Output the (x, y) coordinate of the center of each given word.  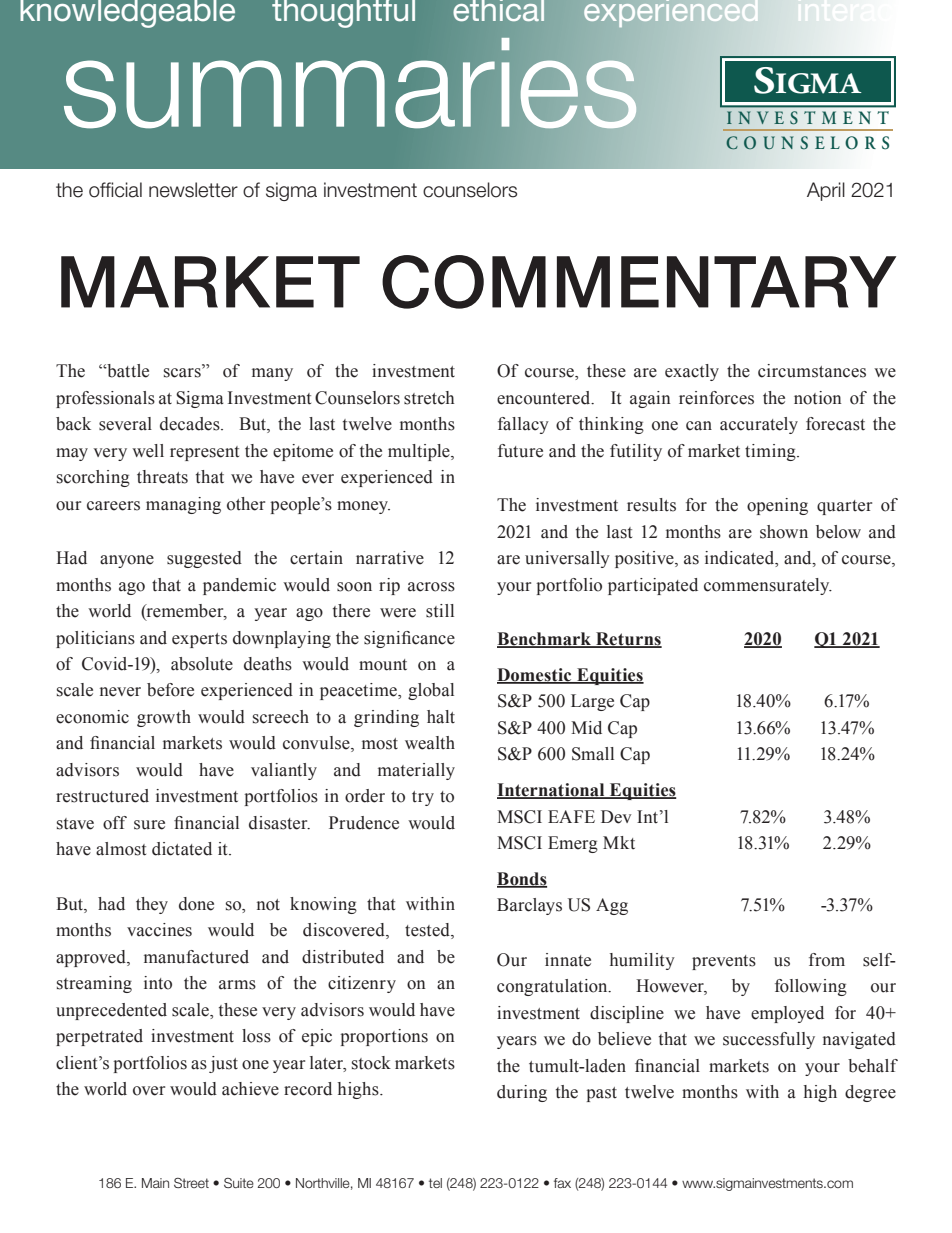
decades (191, 424)
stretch (429, 398)
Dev (616, 817)
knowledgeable (127, 14)
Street (191, 1183)
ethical (498, 11)
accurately (759, 425)
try (423, 798)
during (522, 1093)
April (826, 191)
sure (149, 825)
